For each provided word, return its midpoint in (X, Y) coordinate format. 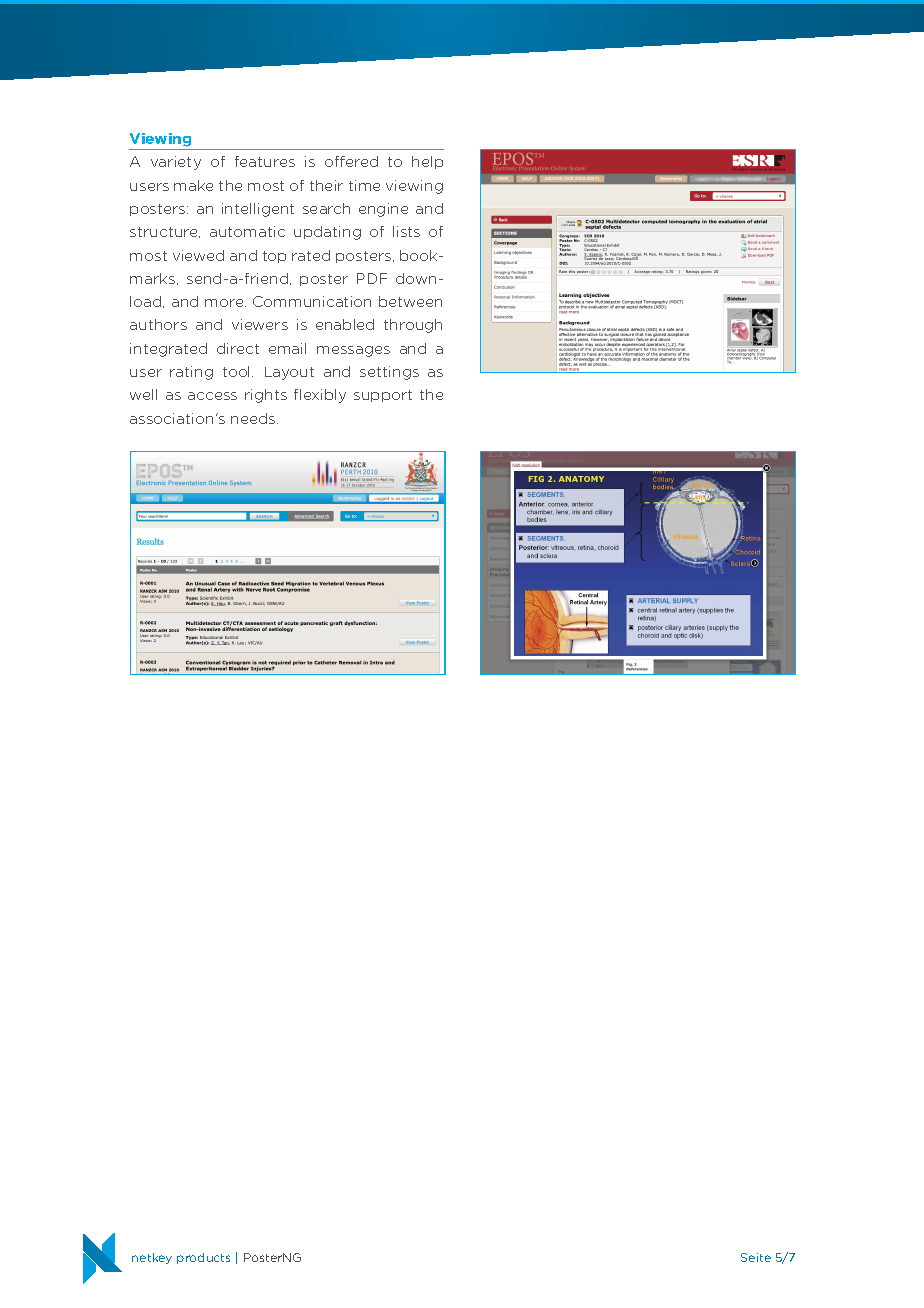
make (193, 185)
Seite (756, 1257)
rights (266, 396)
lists (406, 231)
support (383, 396)
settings (389, 373)
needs (254, 418)
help (427, 162)
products (203, 1258)
